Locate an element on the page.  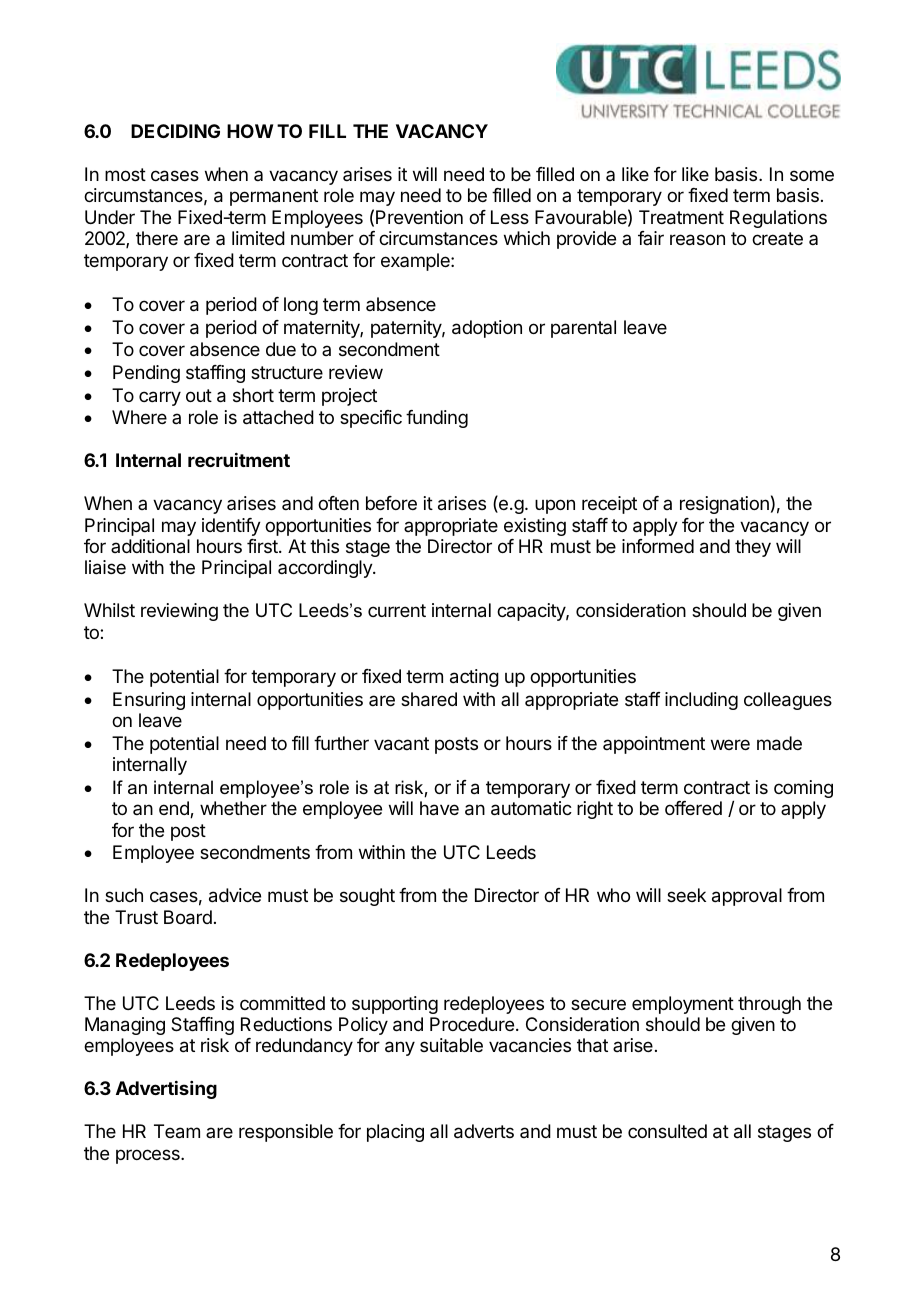
adverts is located at coordinates (484, 1131).
